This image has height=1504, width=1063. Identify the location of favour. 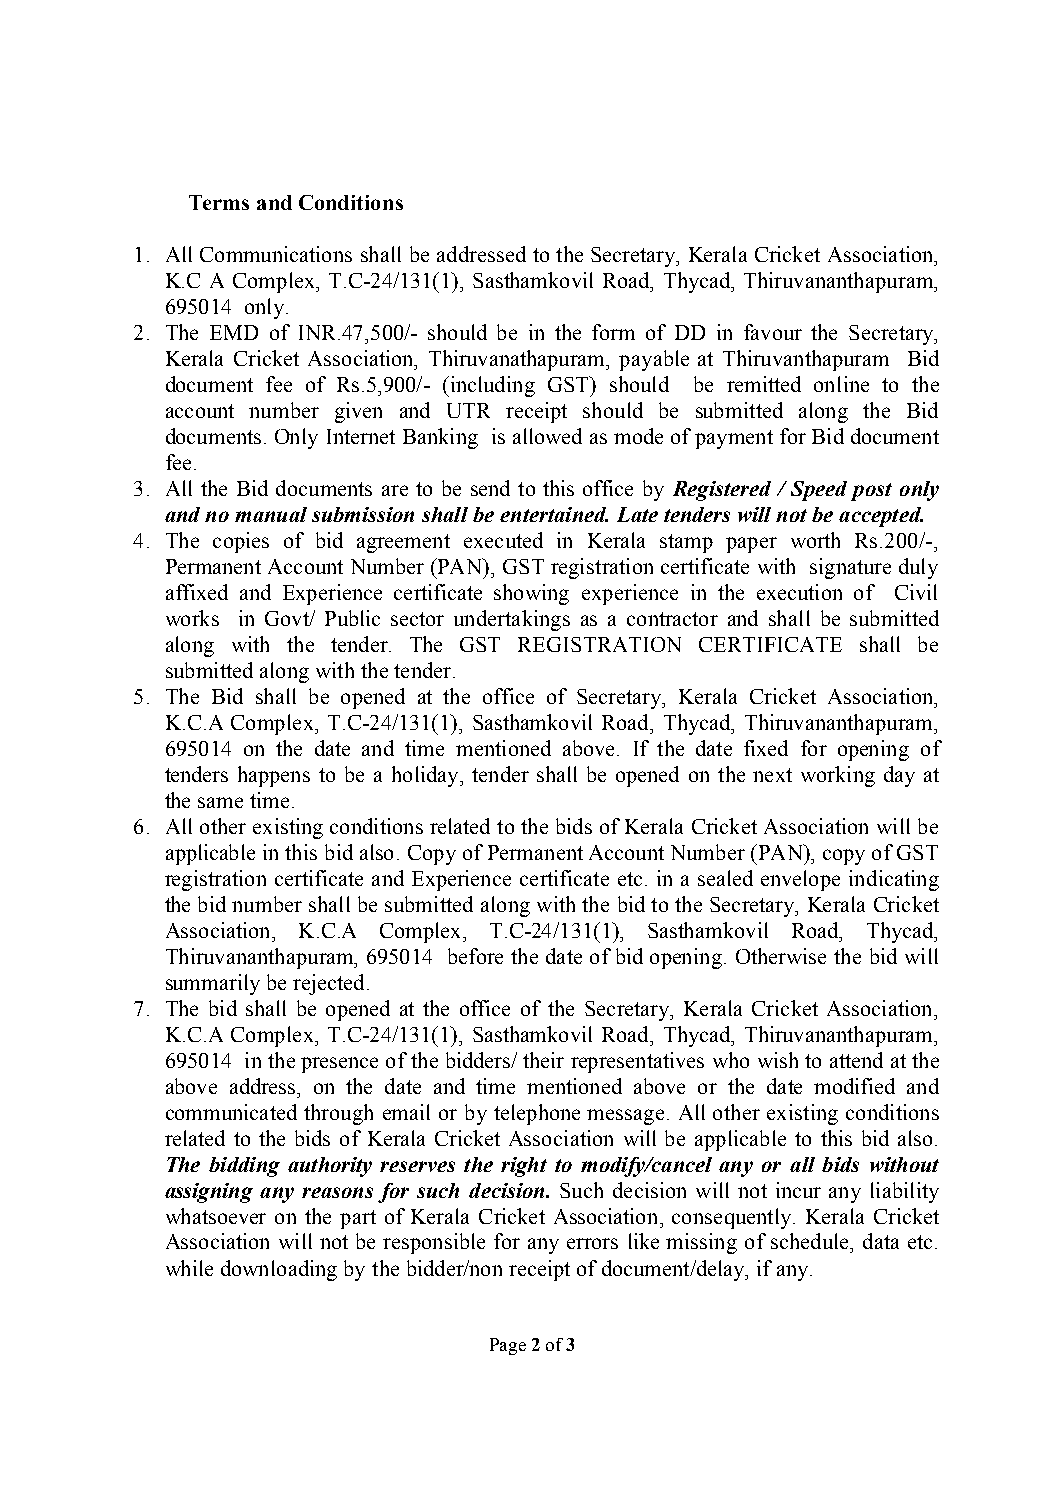
(773, 332).
